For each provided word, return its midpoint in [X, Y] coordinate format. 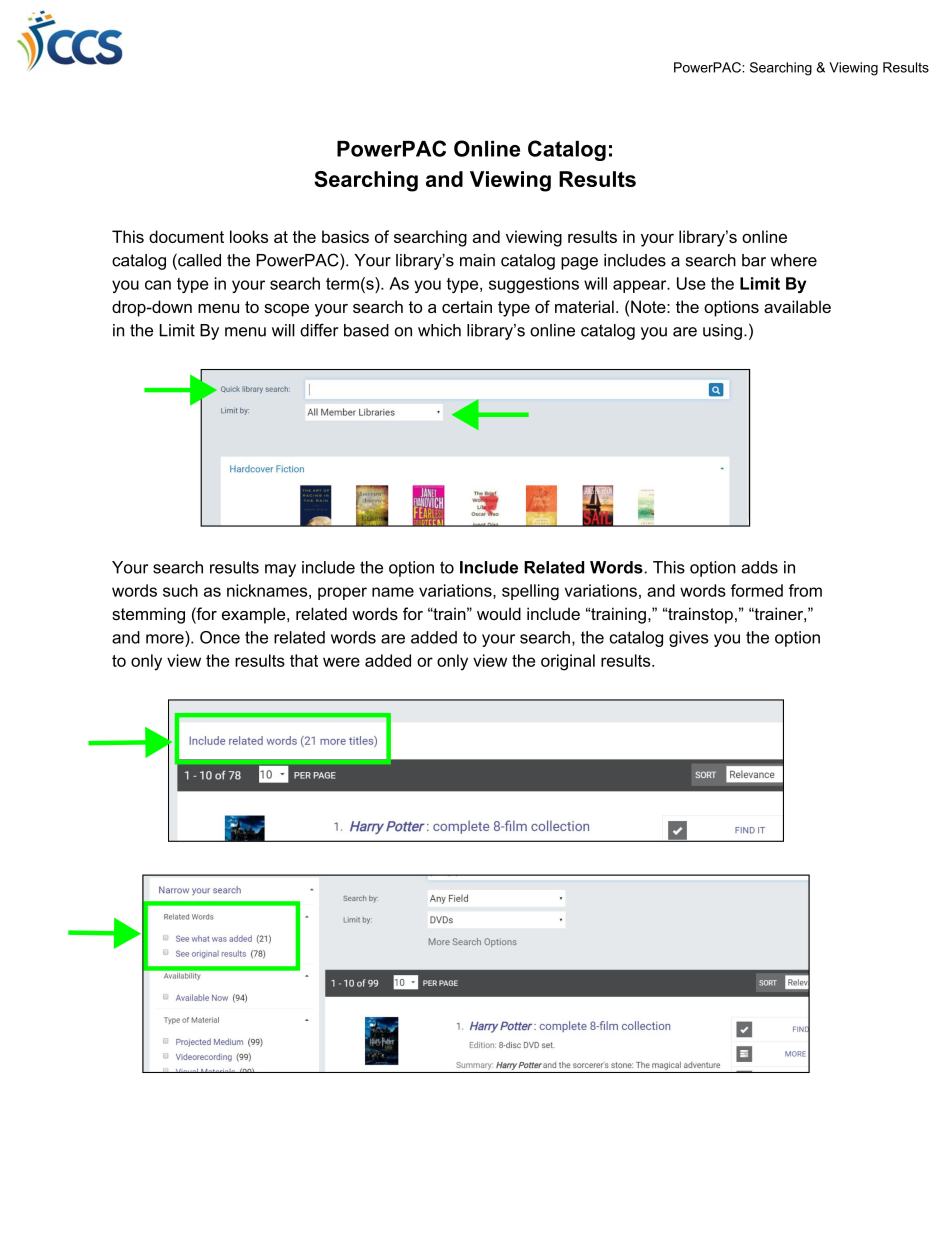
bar [754, 260]
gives [689, 639]
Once [220, 637]
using [722, 332]
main [477, 260]
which [439, 330]
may [280, 570]
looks [249, 236]
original [568, 662]
